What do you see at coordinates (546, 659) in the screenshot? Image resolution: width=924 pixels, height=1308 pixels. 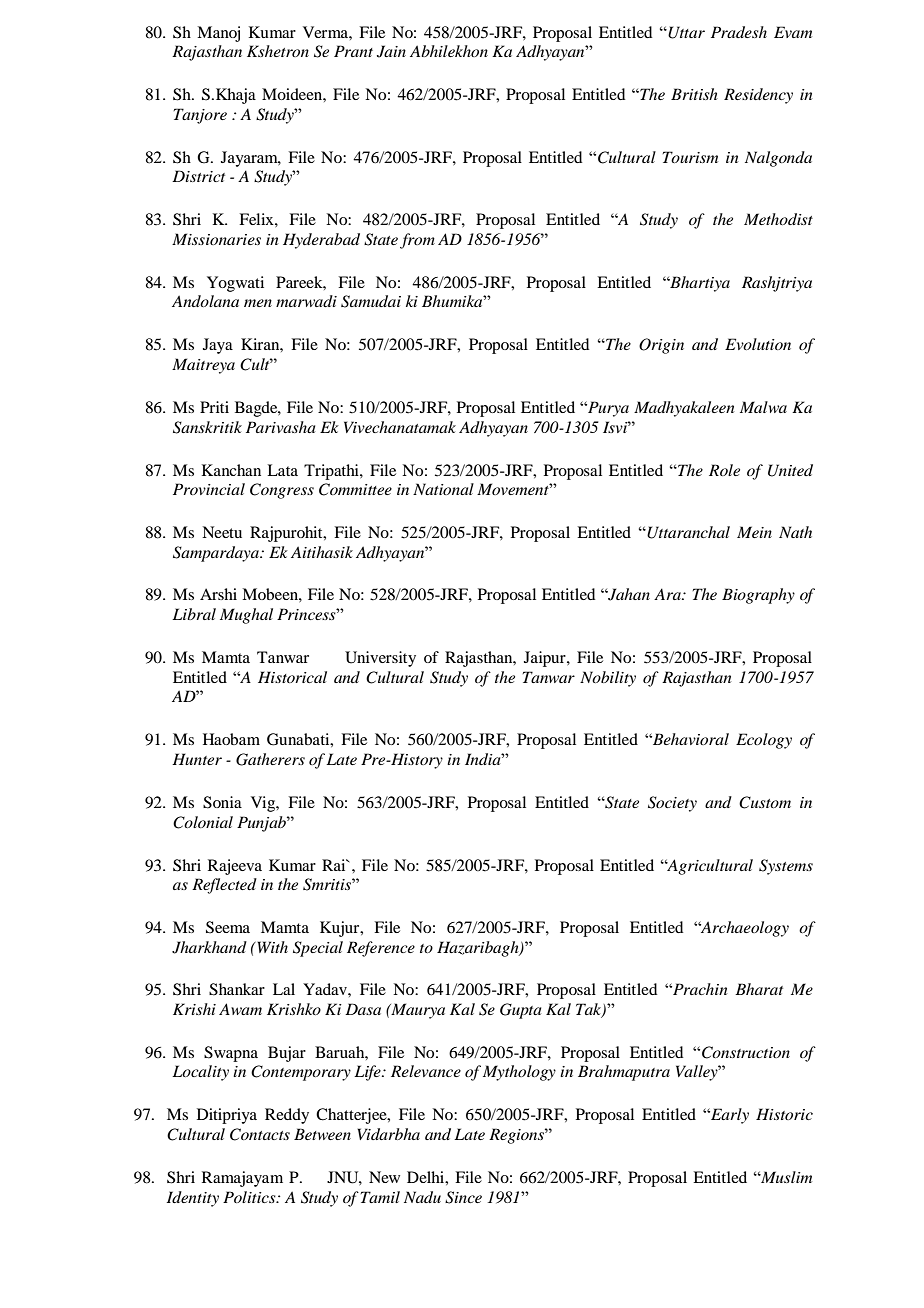 I see `Jaipur` at bounding box center [546, 659].
